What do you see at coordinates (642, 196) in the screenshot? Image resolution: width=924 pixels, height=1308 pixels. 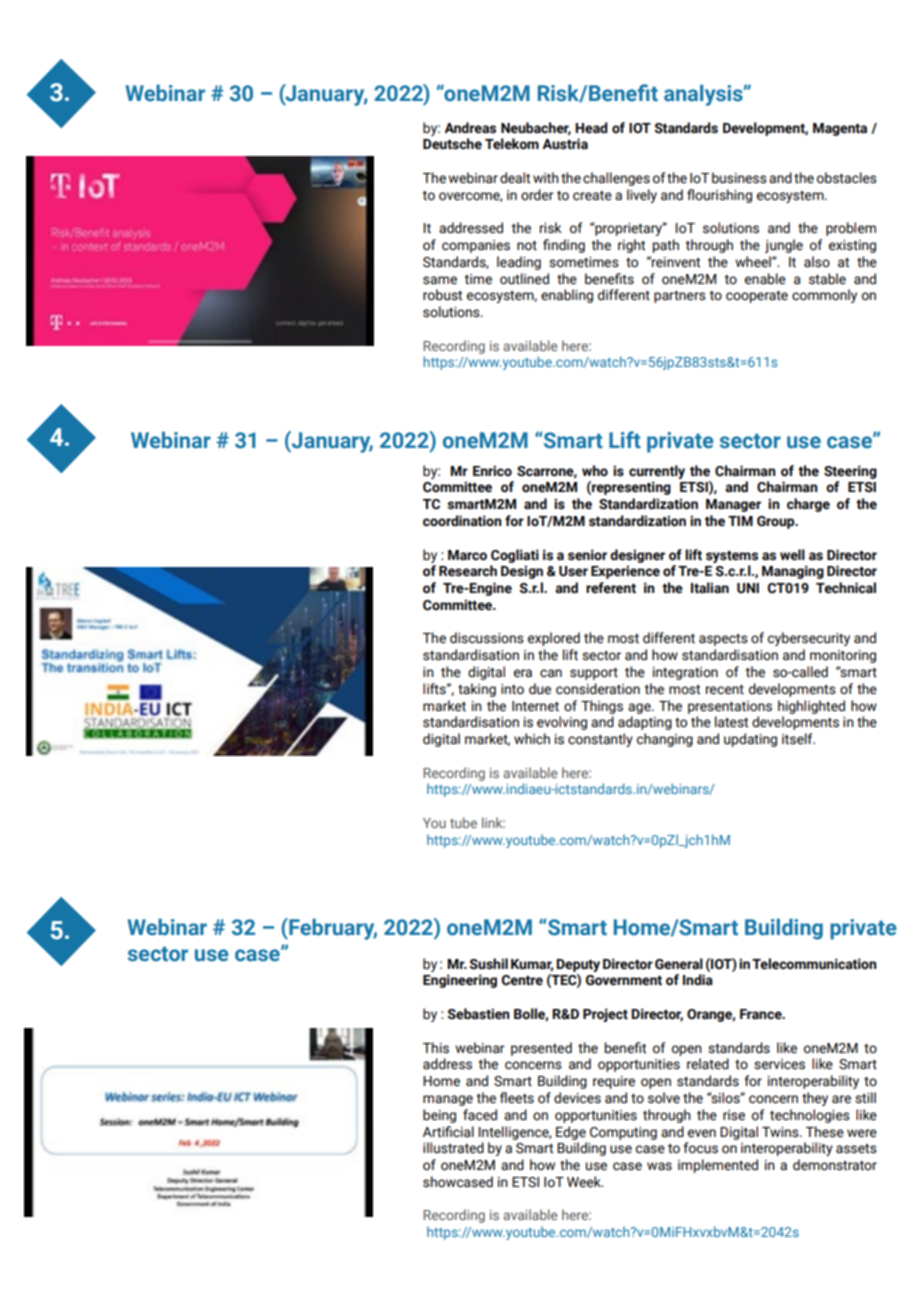 I see `lively` at bounding box center [642, 196].
